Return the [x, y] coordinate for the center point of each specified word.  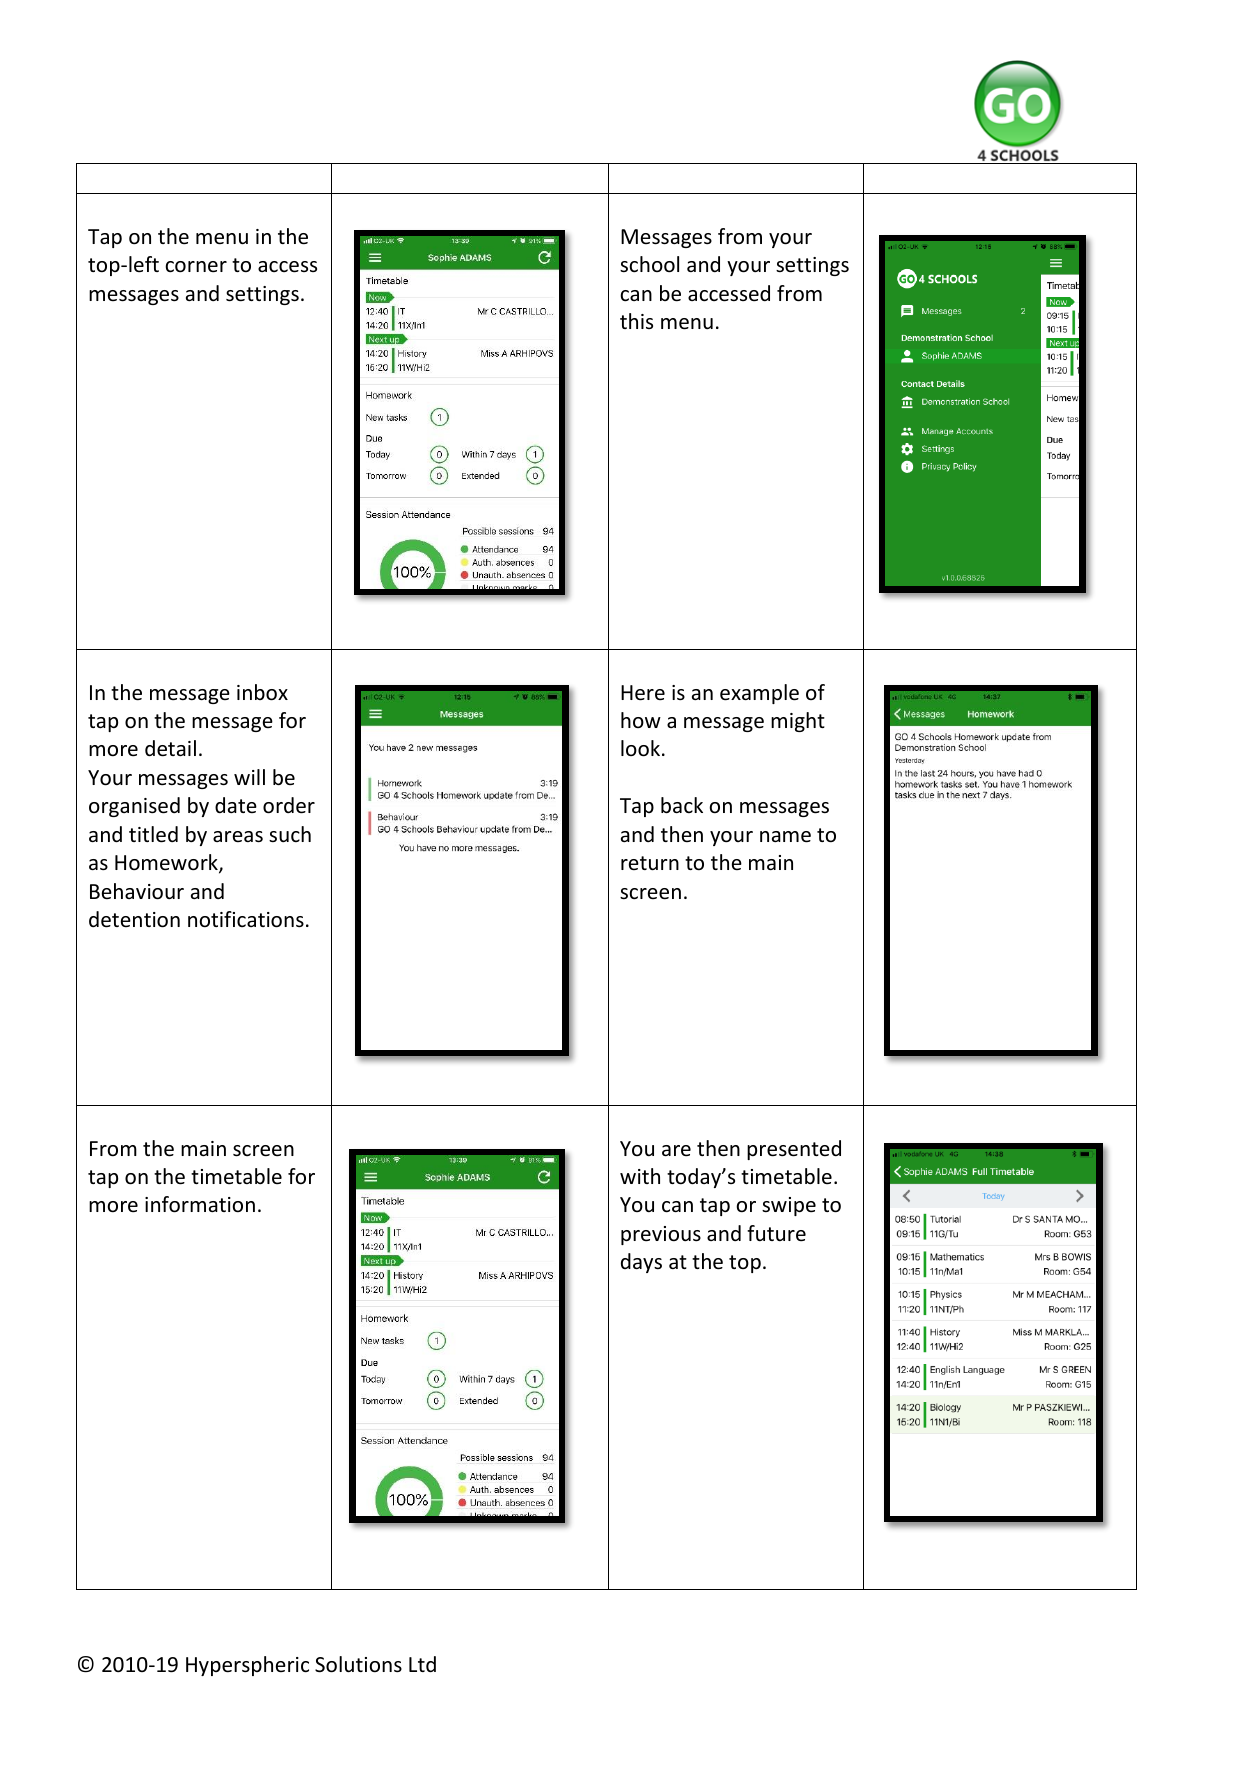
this [636, 321]
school [649, 264]
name [785, 837]
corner [196, 267]
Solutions [358, 1664]
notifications [246, 919]
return [650, 863]
